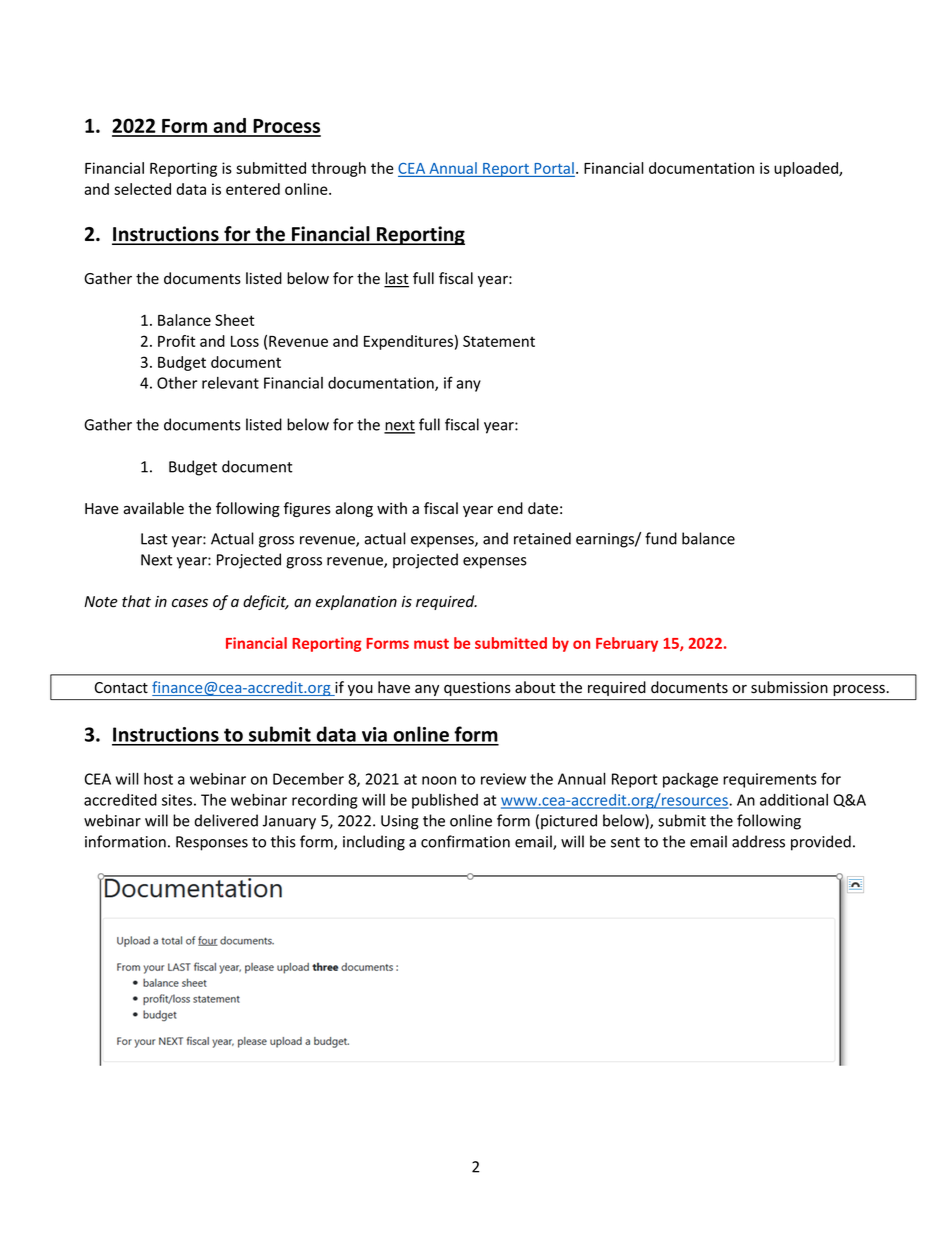 This document has width=952, height=1233. Describe the element at coordinates (153, 508) in the document. I see `available` at that location.
